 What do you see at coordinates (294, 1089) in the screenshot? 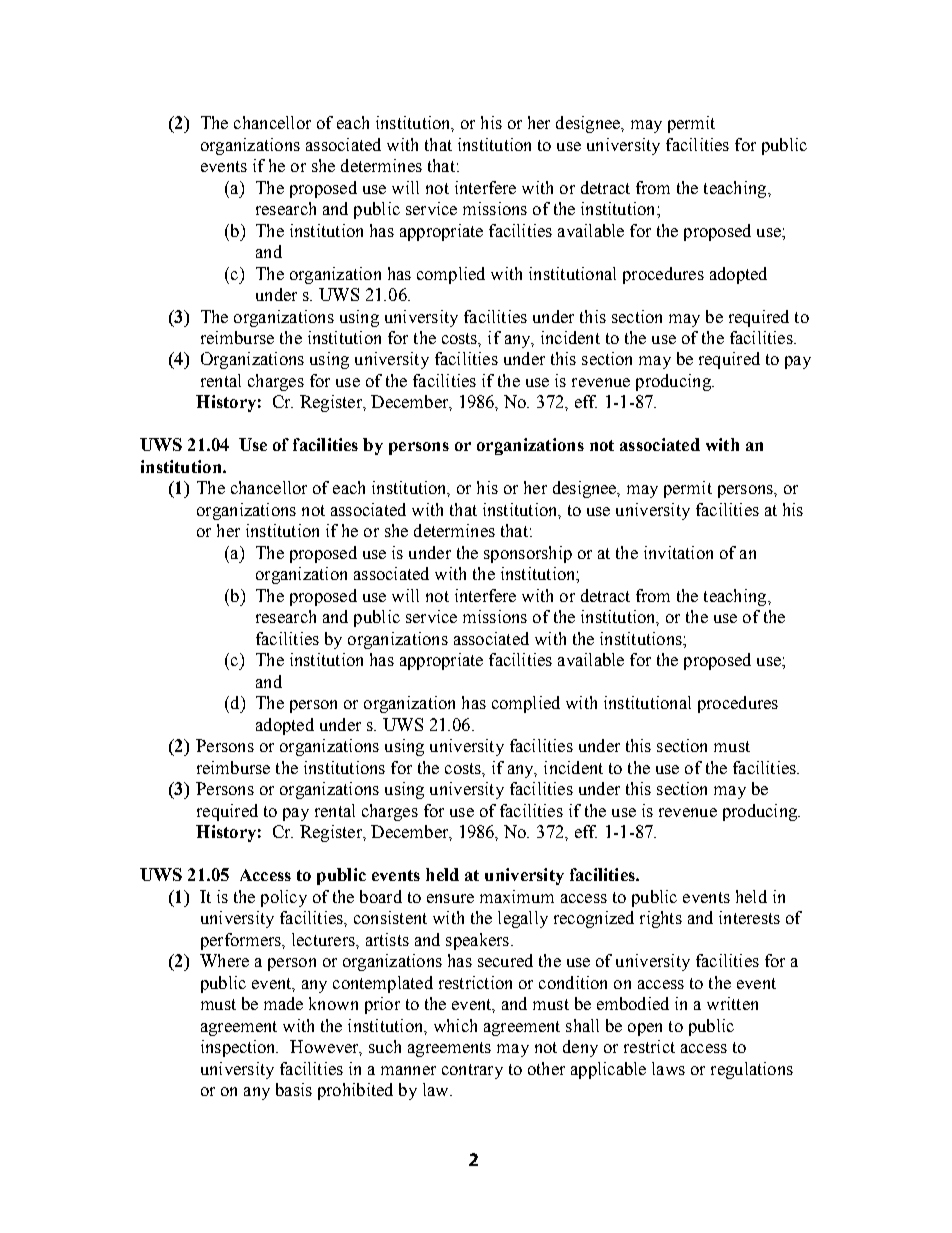
I see `basis` at bounding box center [294, 1089].
